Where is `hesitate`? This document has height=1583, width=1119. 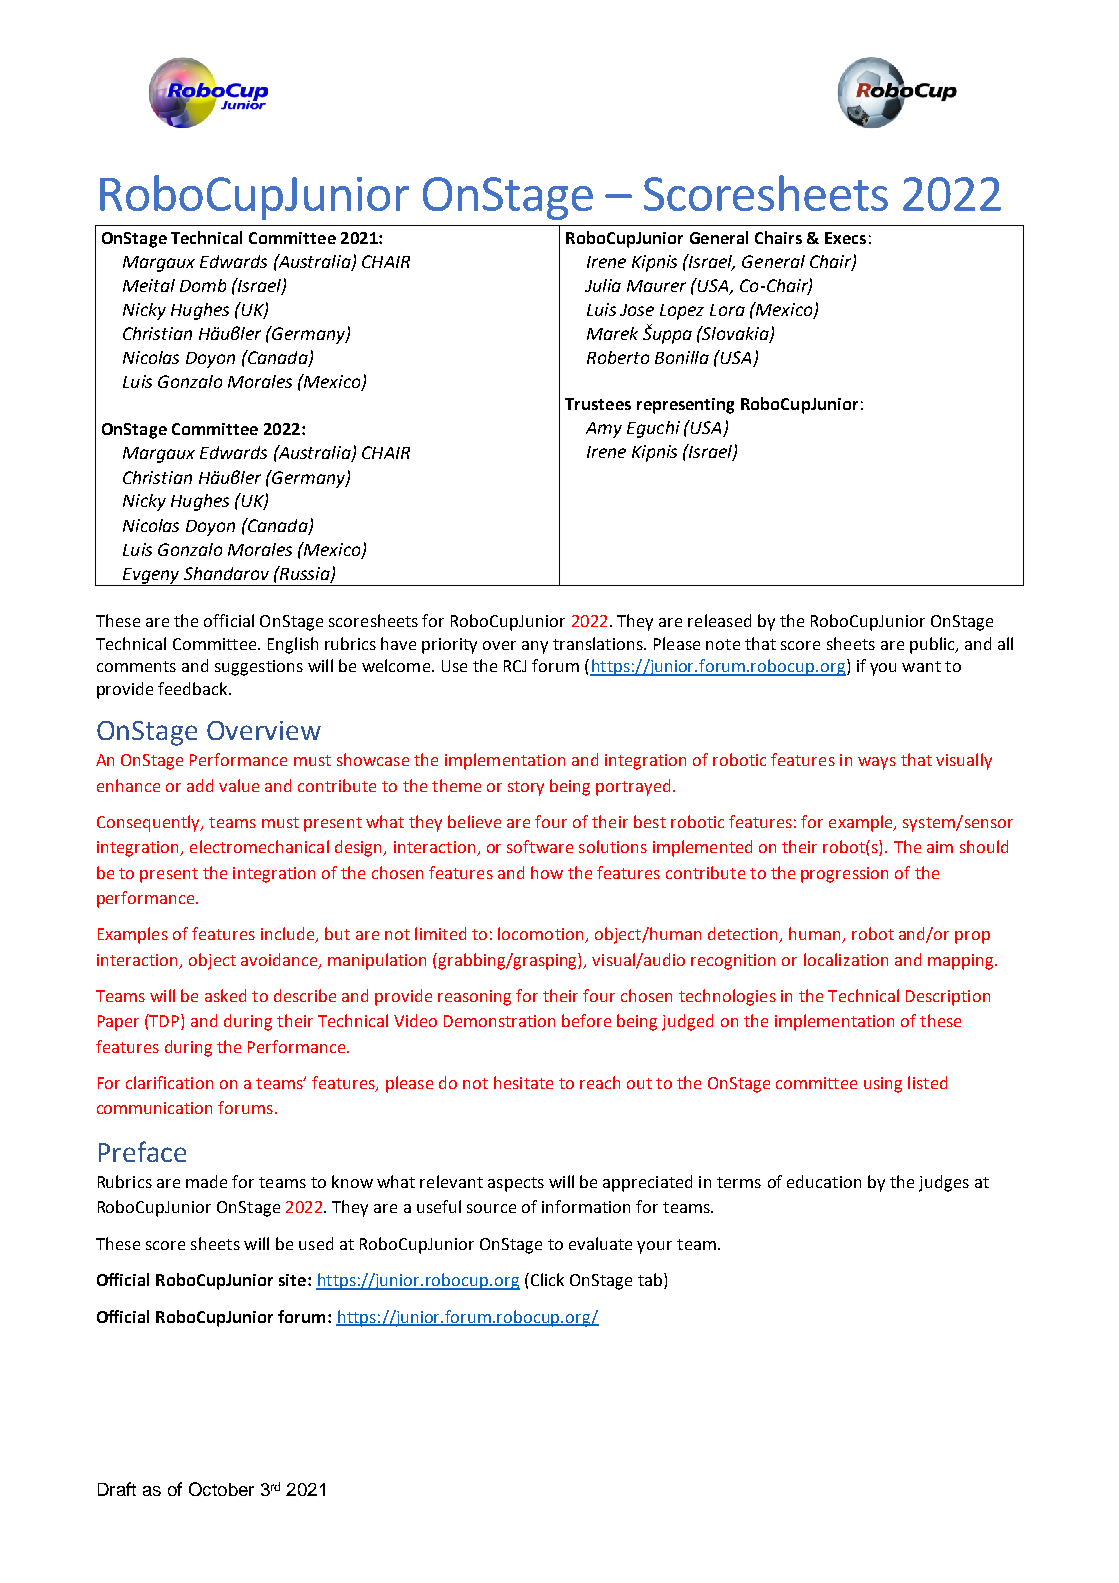
hesitate is located at coordinates (523, 1082).
